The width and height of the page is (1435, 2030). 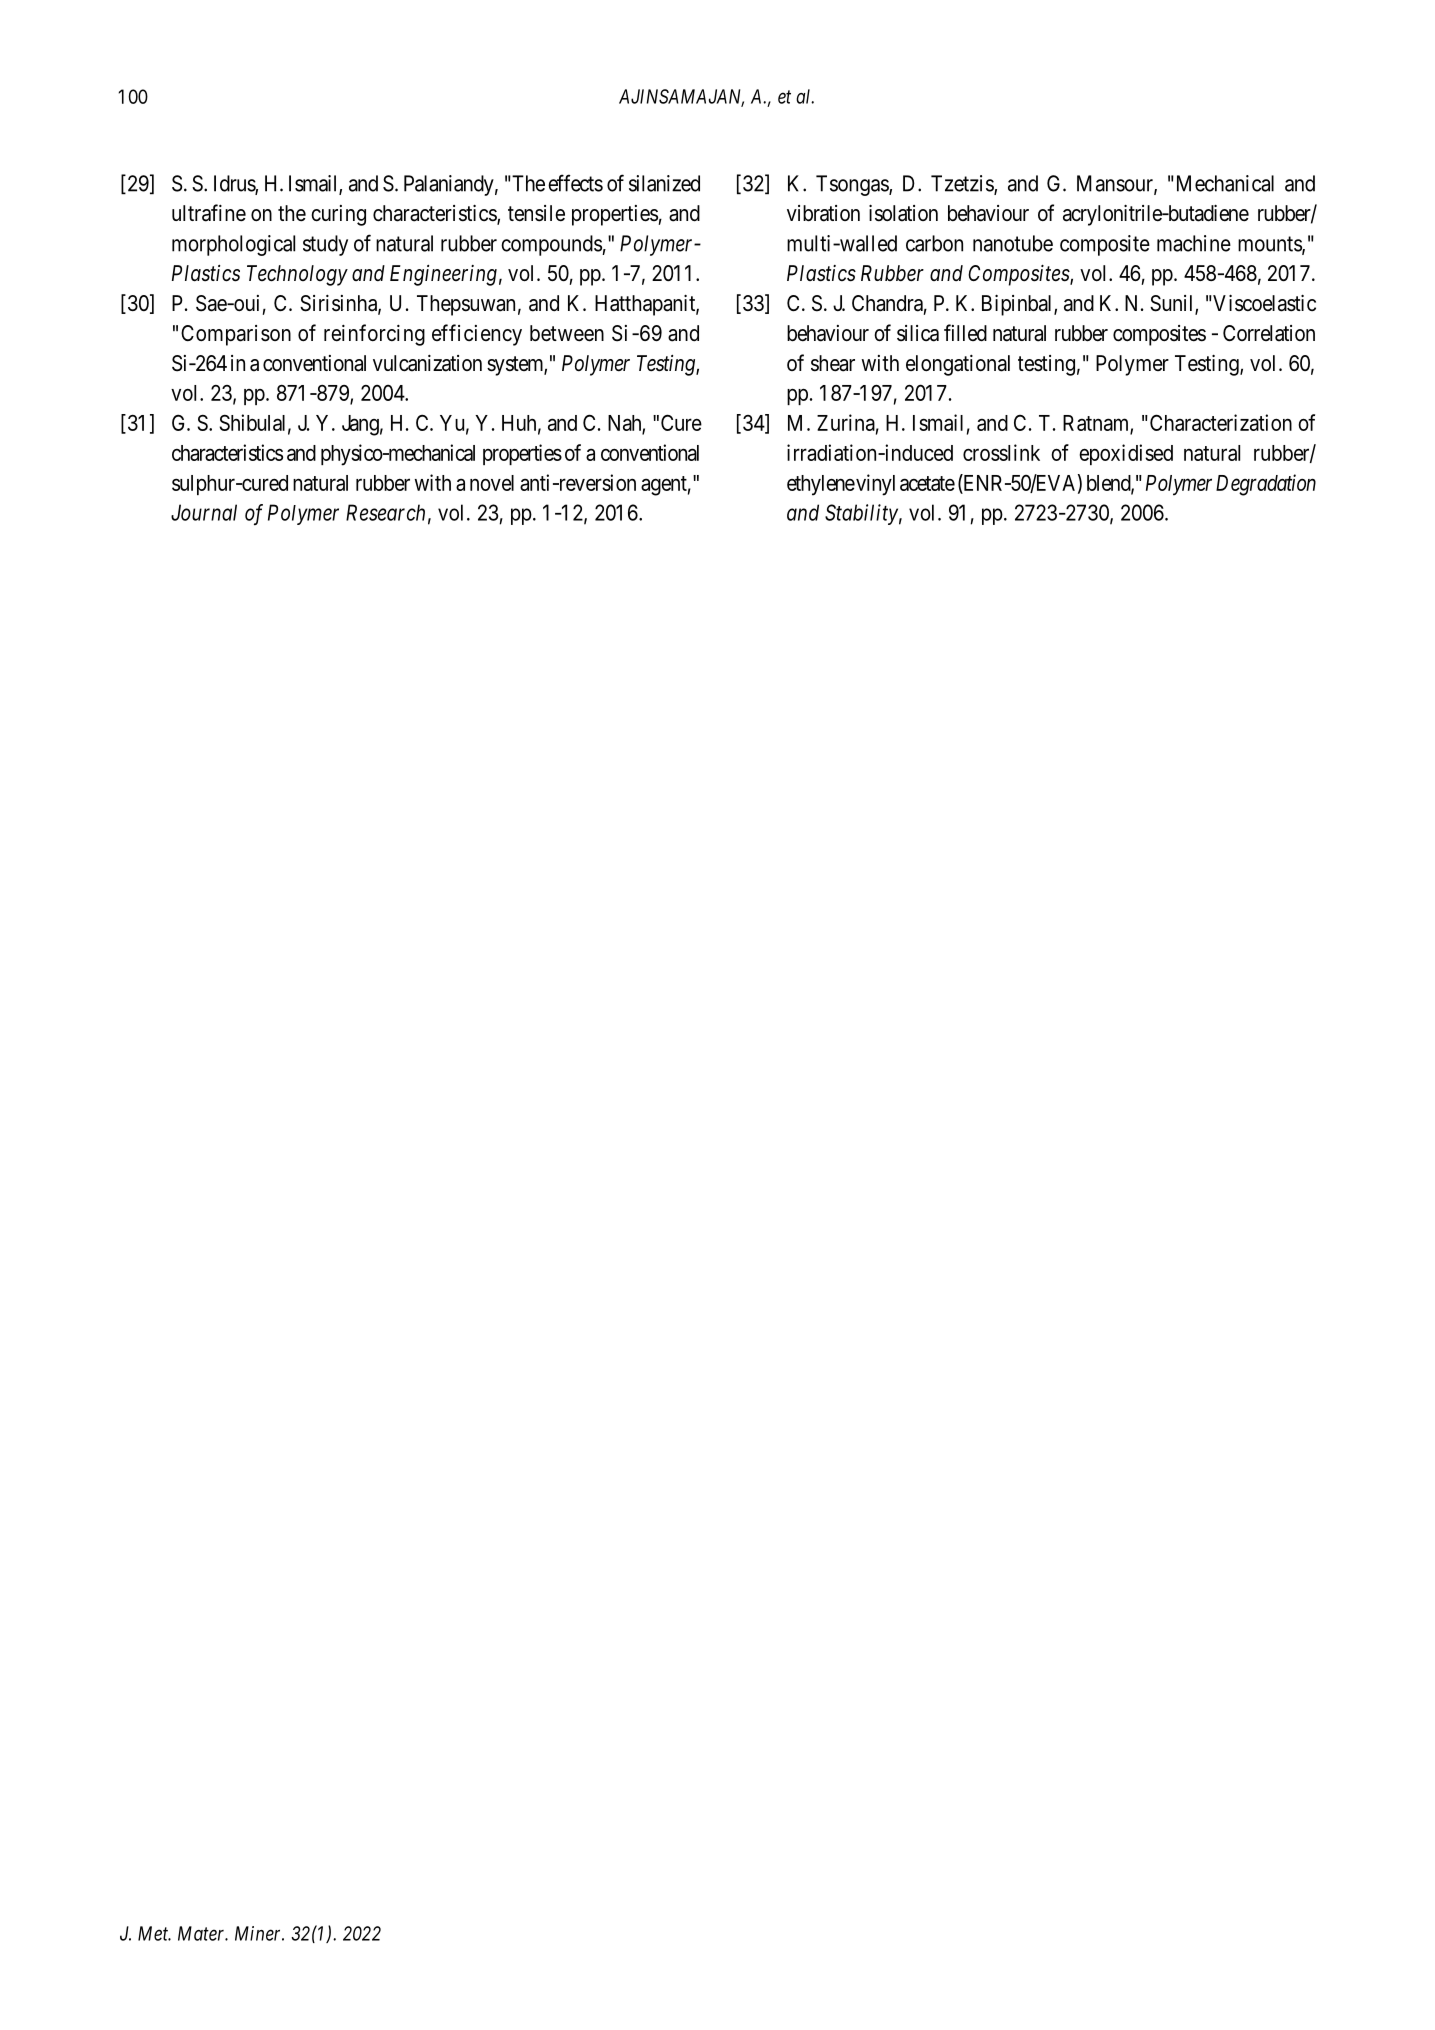 I want to click on Met, so click(x=154, y=1933).
